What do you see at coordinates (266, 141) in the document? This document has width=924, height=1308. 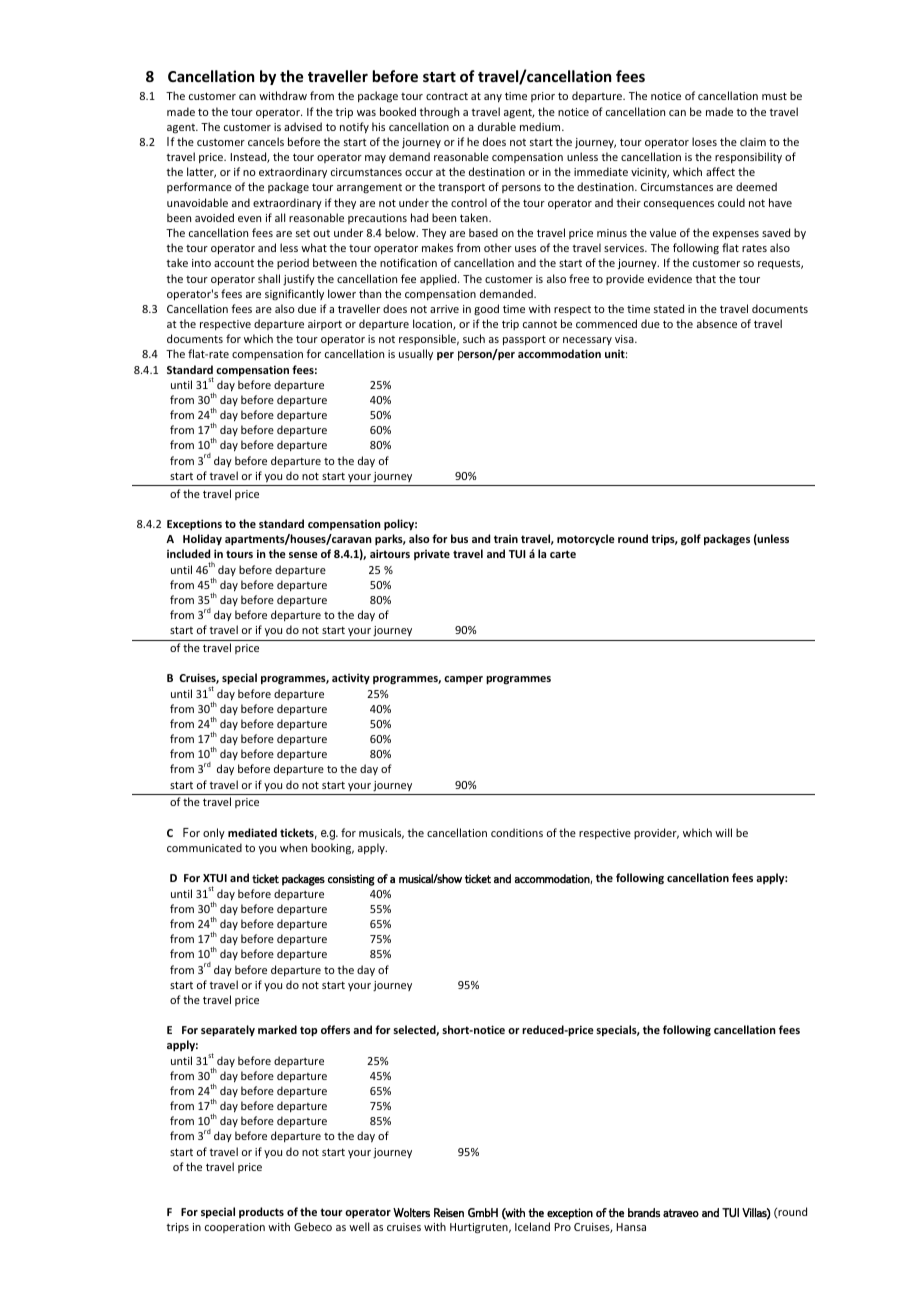 I see `cancels` at bounding box center [266, 141].
